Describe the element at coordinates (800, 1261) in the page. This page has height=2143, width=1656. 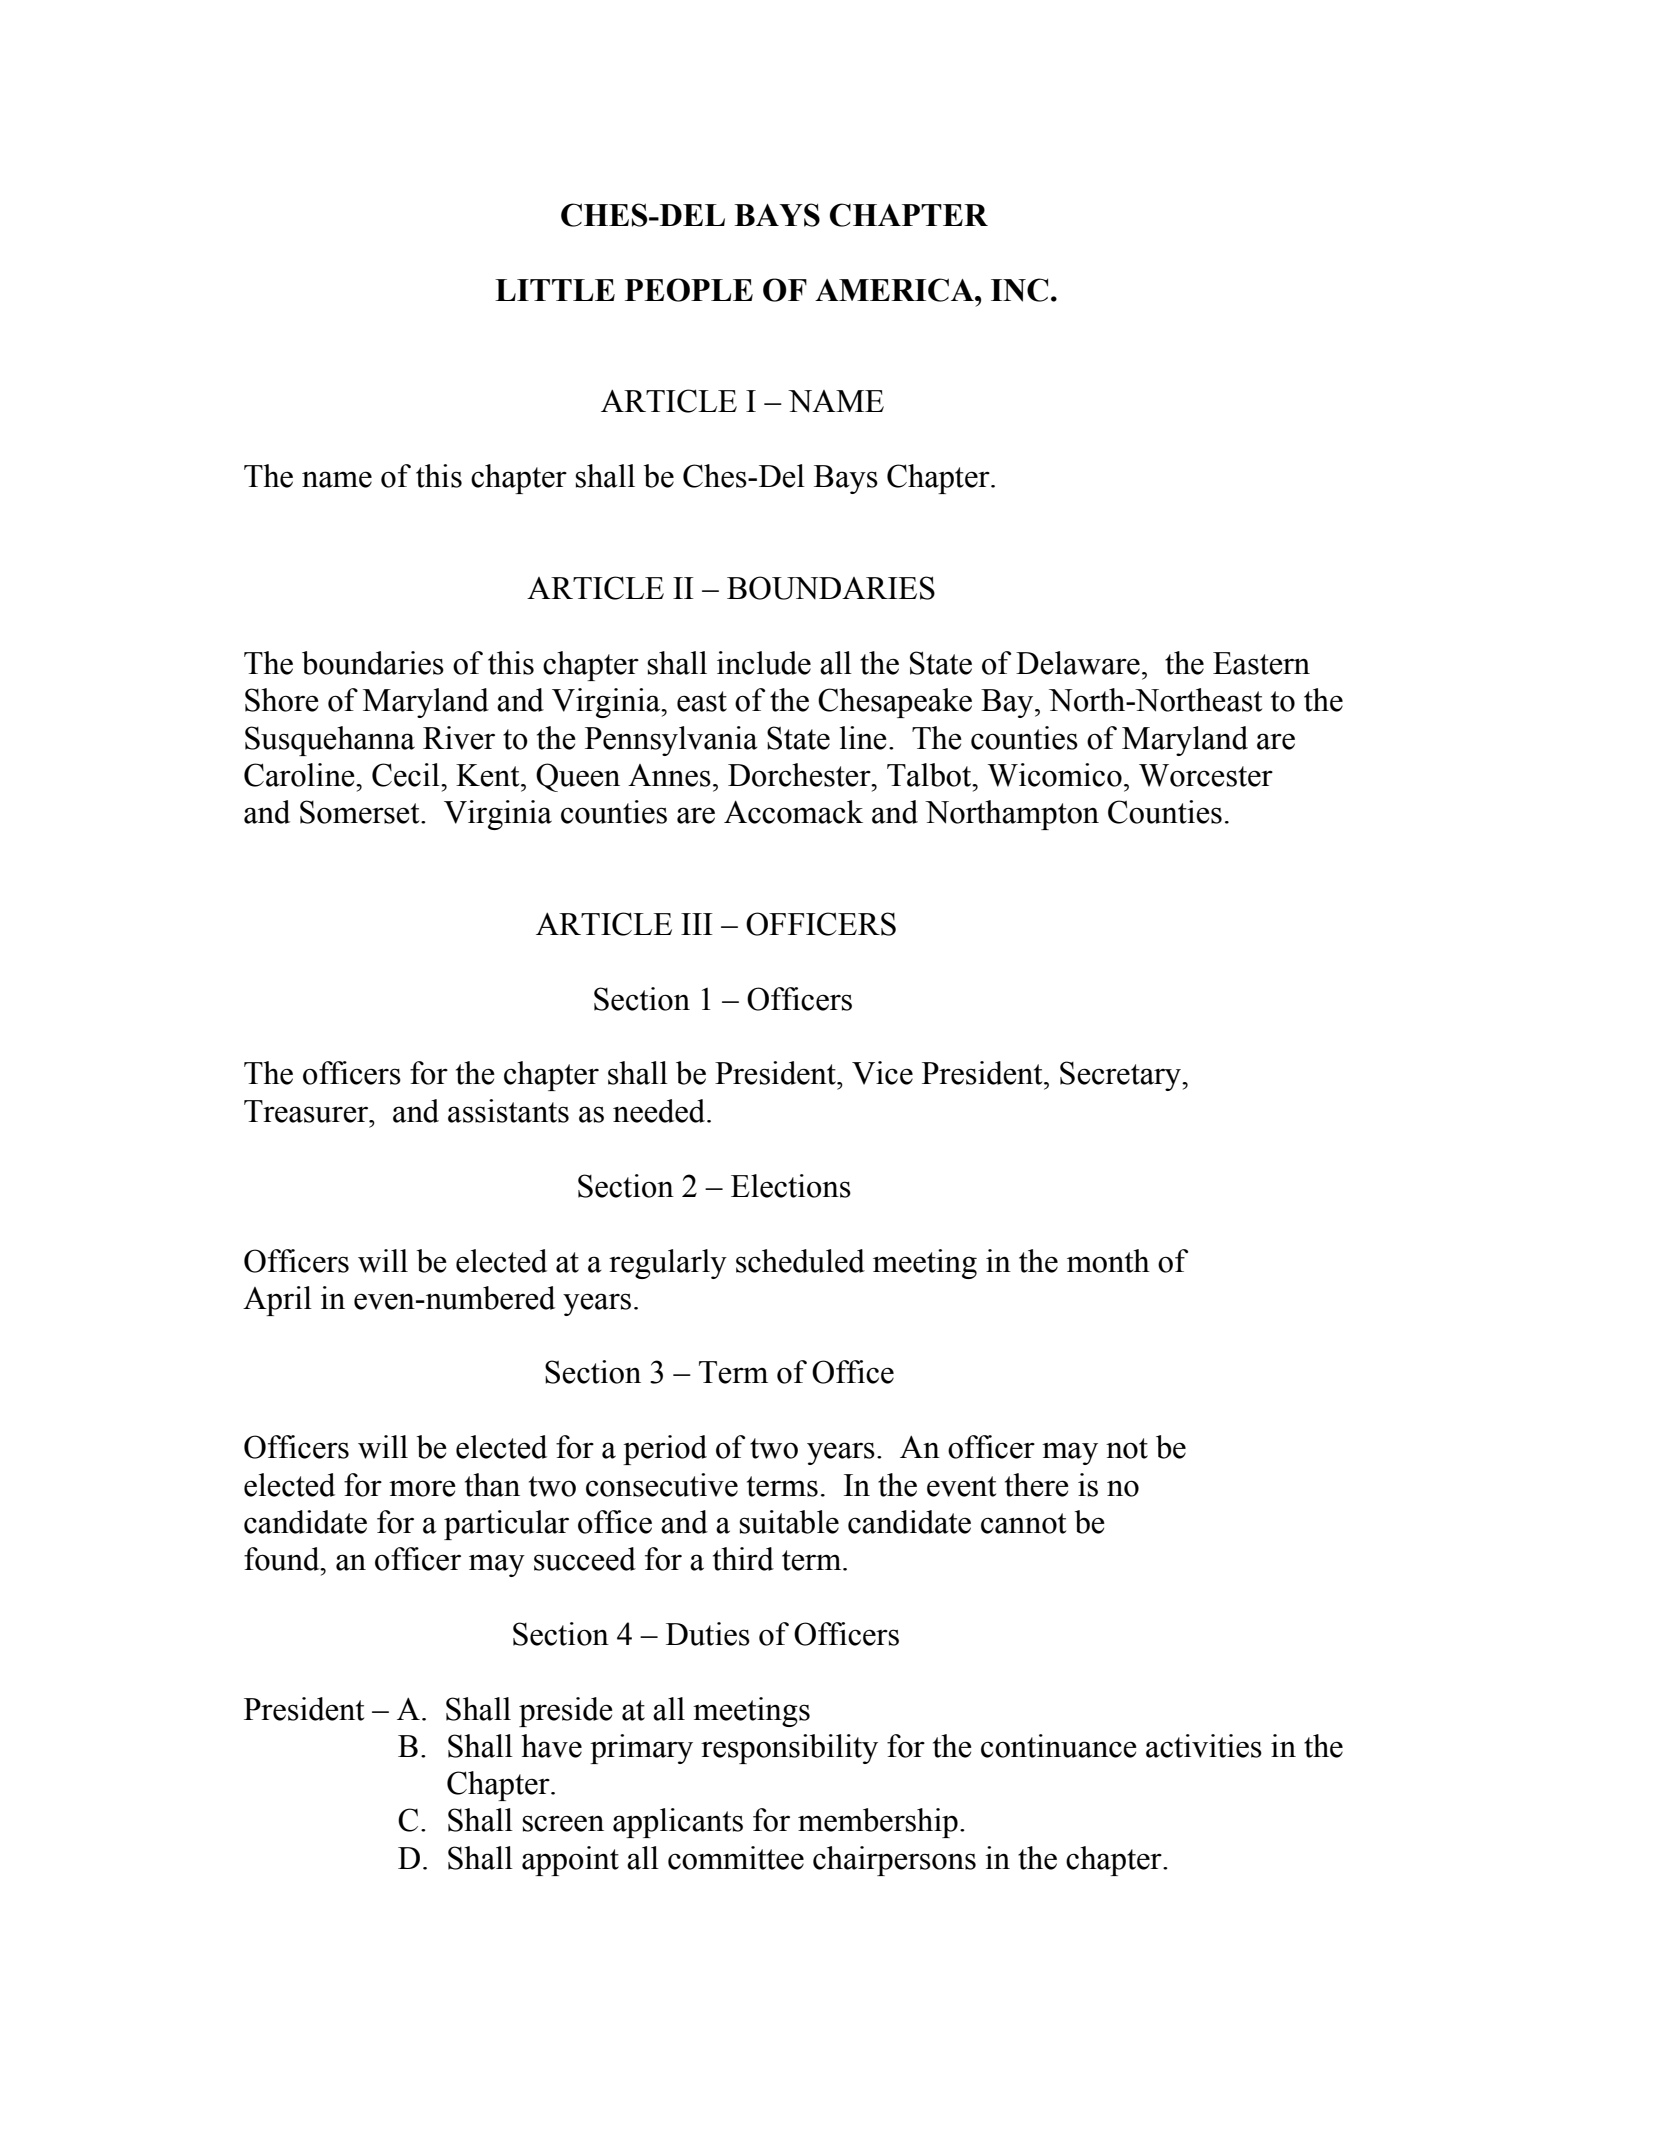
I see `scheduled` at that location.
